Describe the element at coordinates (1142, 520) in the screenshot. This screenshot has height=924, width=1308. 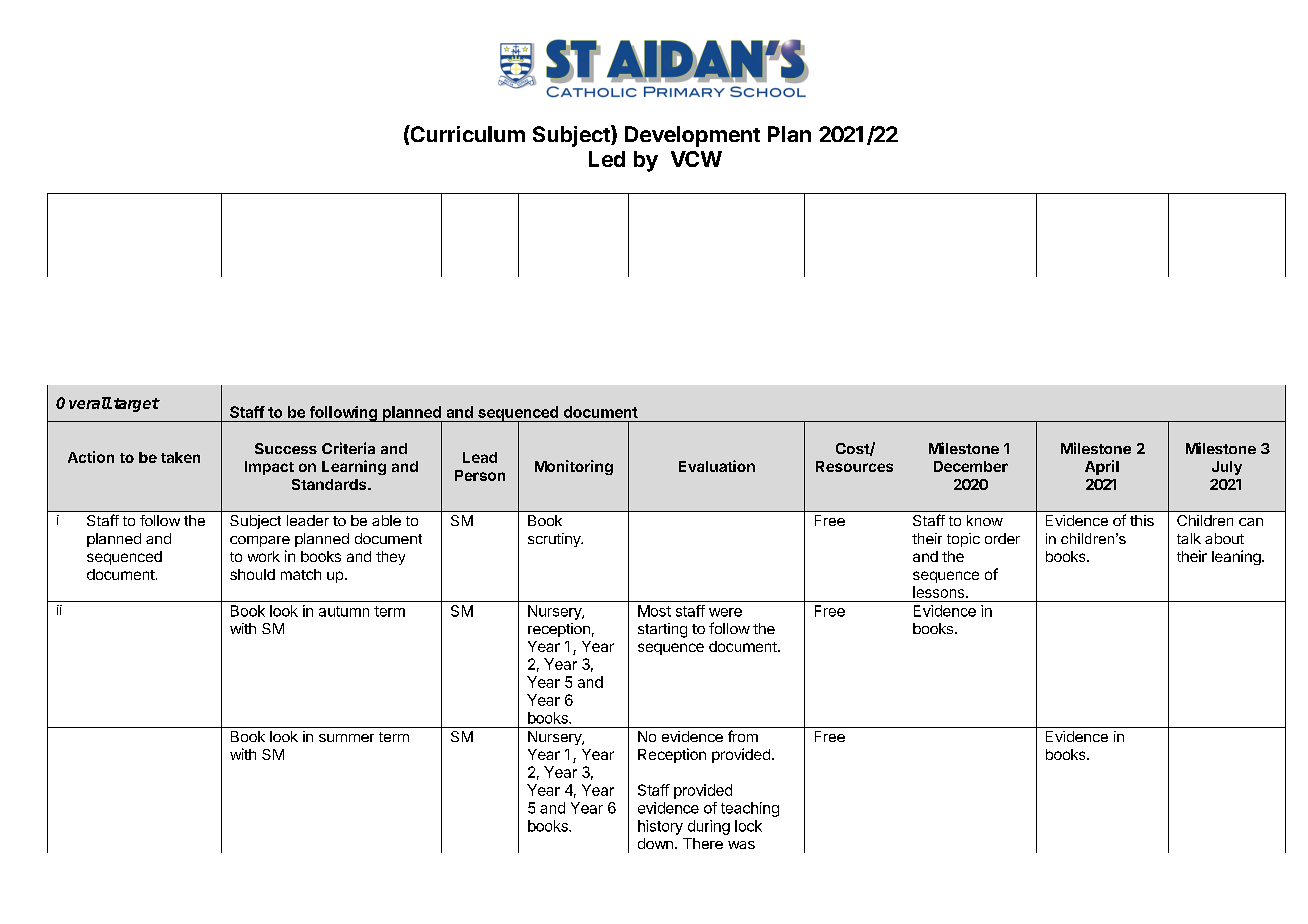
I see `this` at that location.
